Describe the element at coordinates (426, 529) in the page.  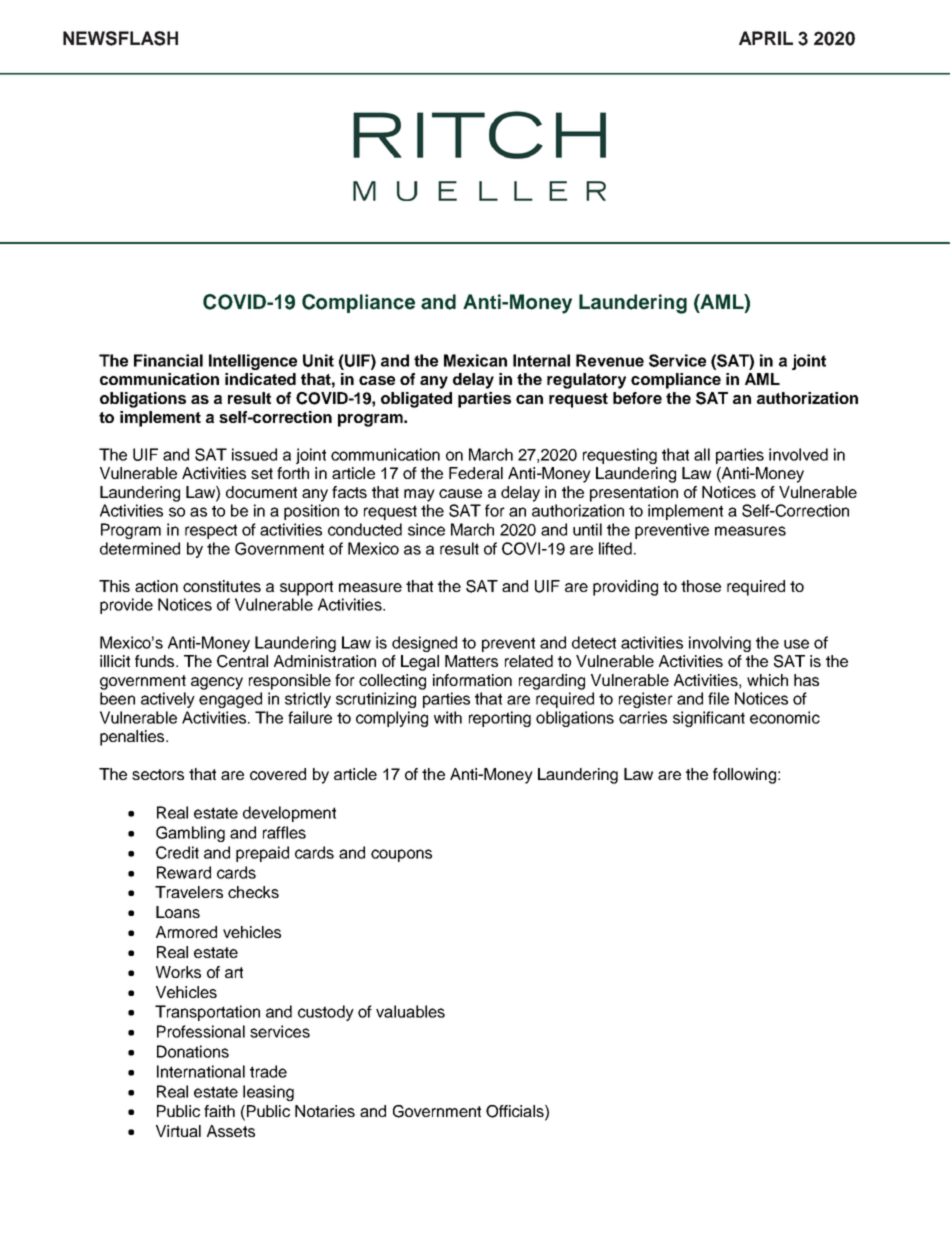
I see `since` at that location.
